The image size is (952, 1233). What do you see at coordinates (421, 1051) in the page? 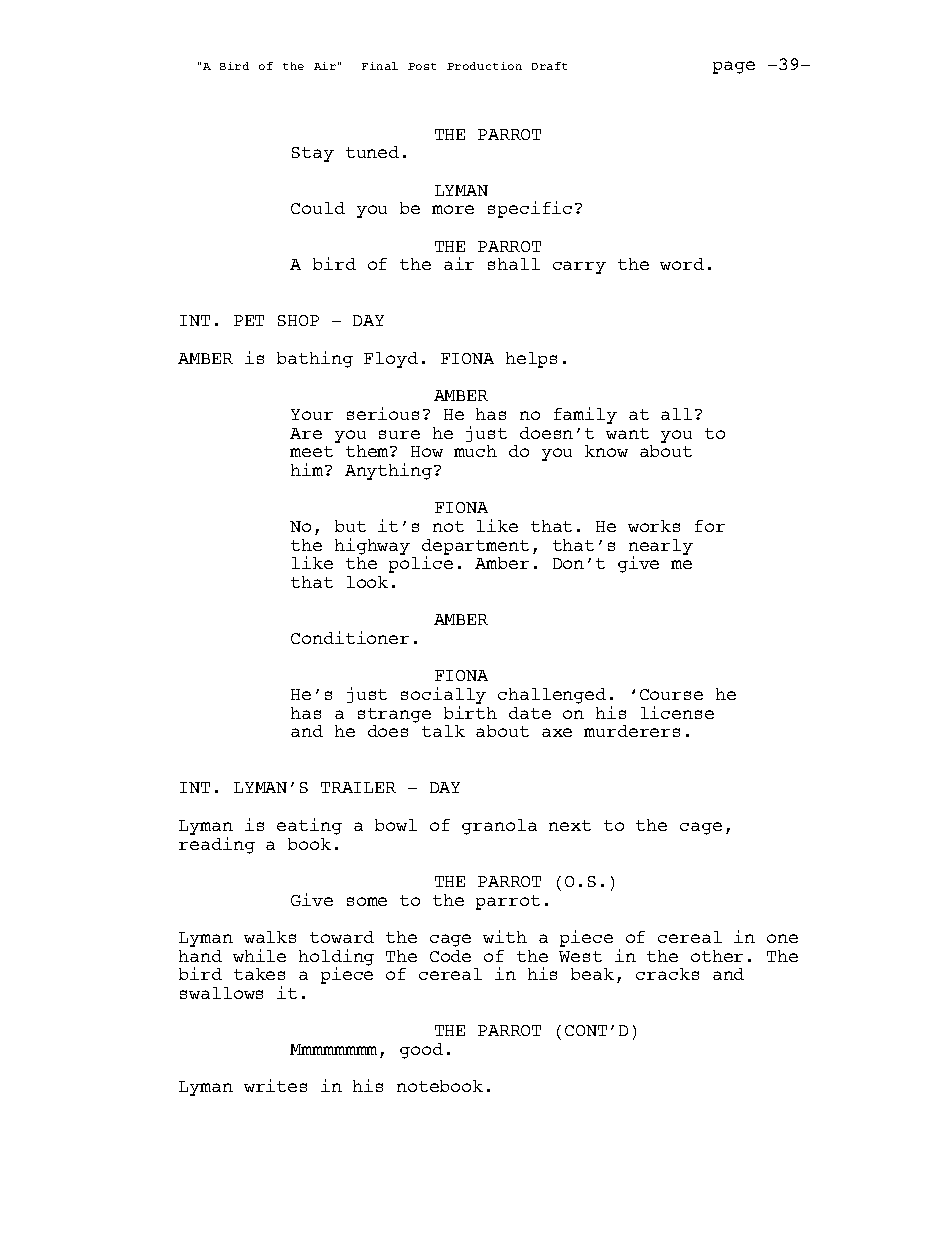
I see `good` at bounding box center [421, 1051].
